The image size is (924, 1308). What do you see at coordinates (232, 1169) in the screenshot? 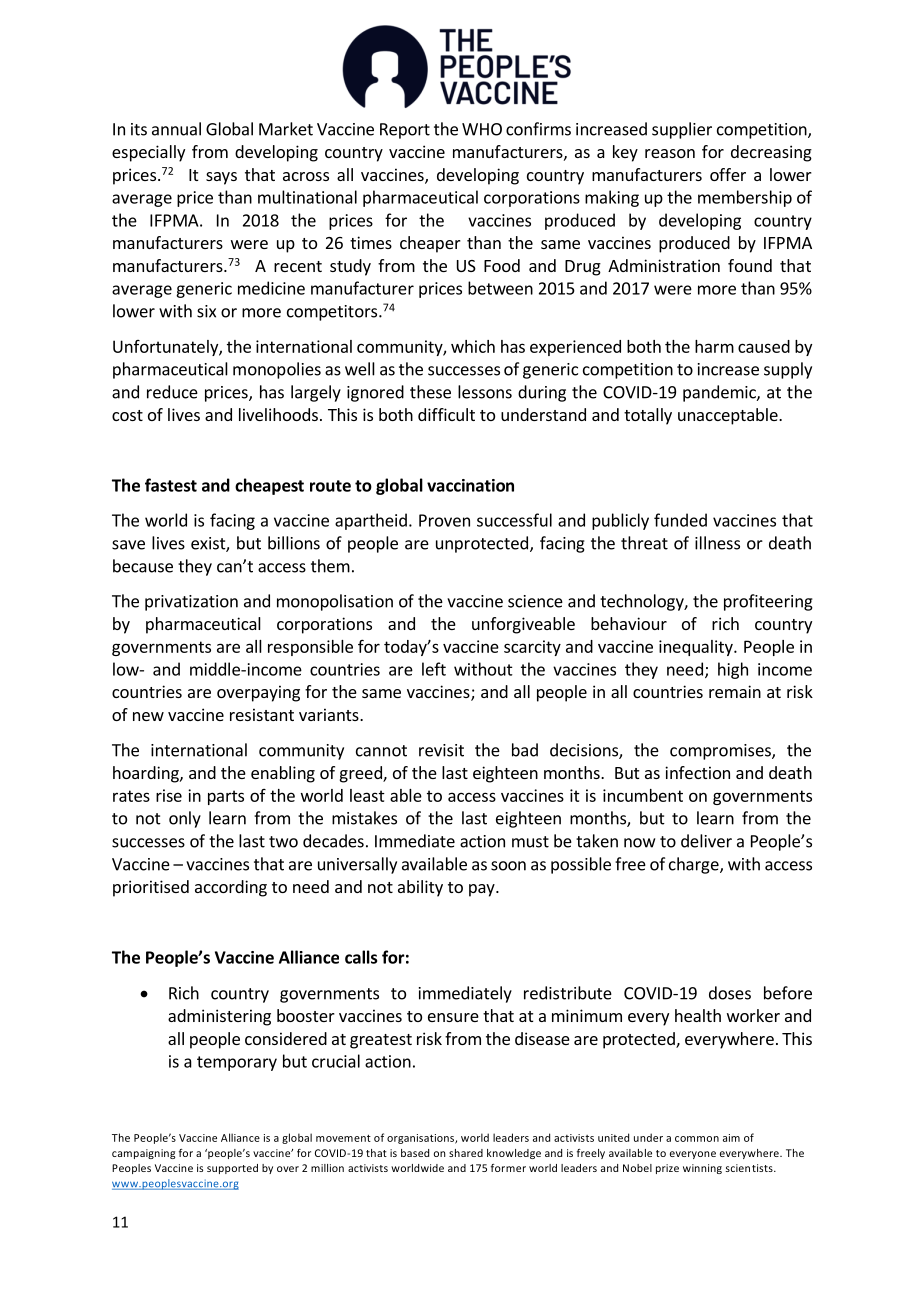
I see `supported` at bounding box center [232, 1169].
